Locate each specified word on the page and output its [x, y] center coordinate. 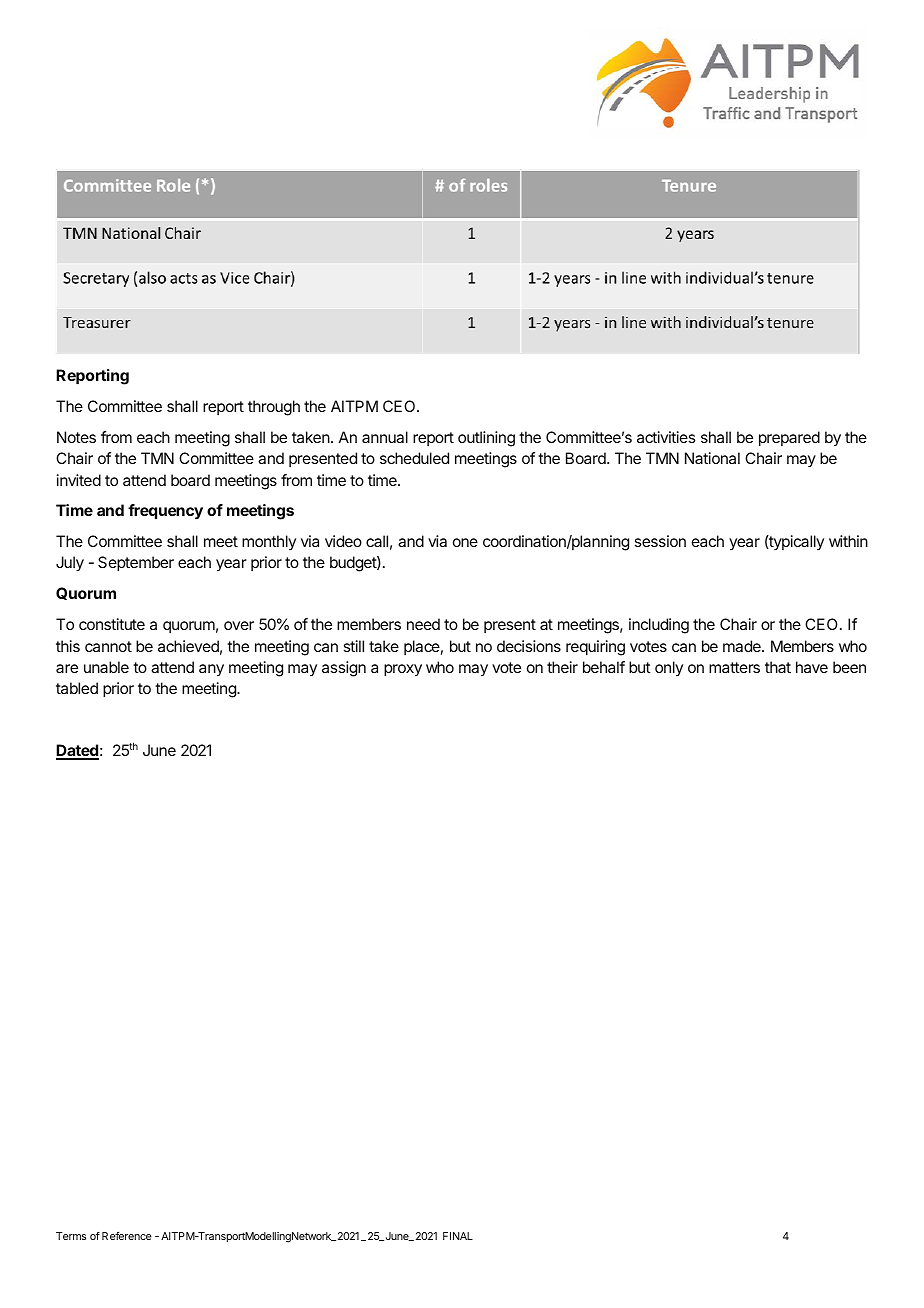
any [211, 670]
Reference [126, 1236]
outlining [486, 439]
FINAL [458, 1236]
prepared [789, 439]
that [778, 667]
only [669, 668]
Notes [76, 437]
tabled [77, 688]
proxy [403, 670]
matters [734, 667]
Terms [71, 1236]
